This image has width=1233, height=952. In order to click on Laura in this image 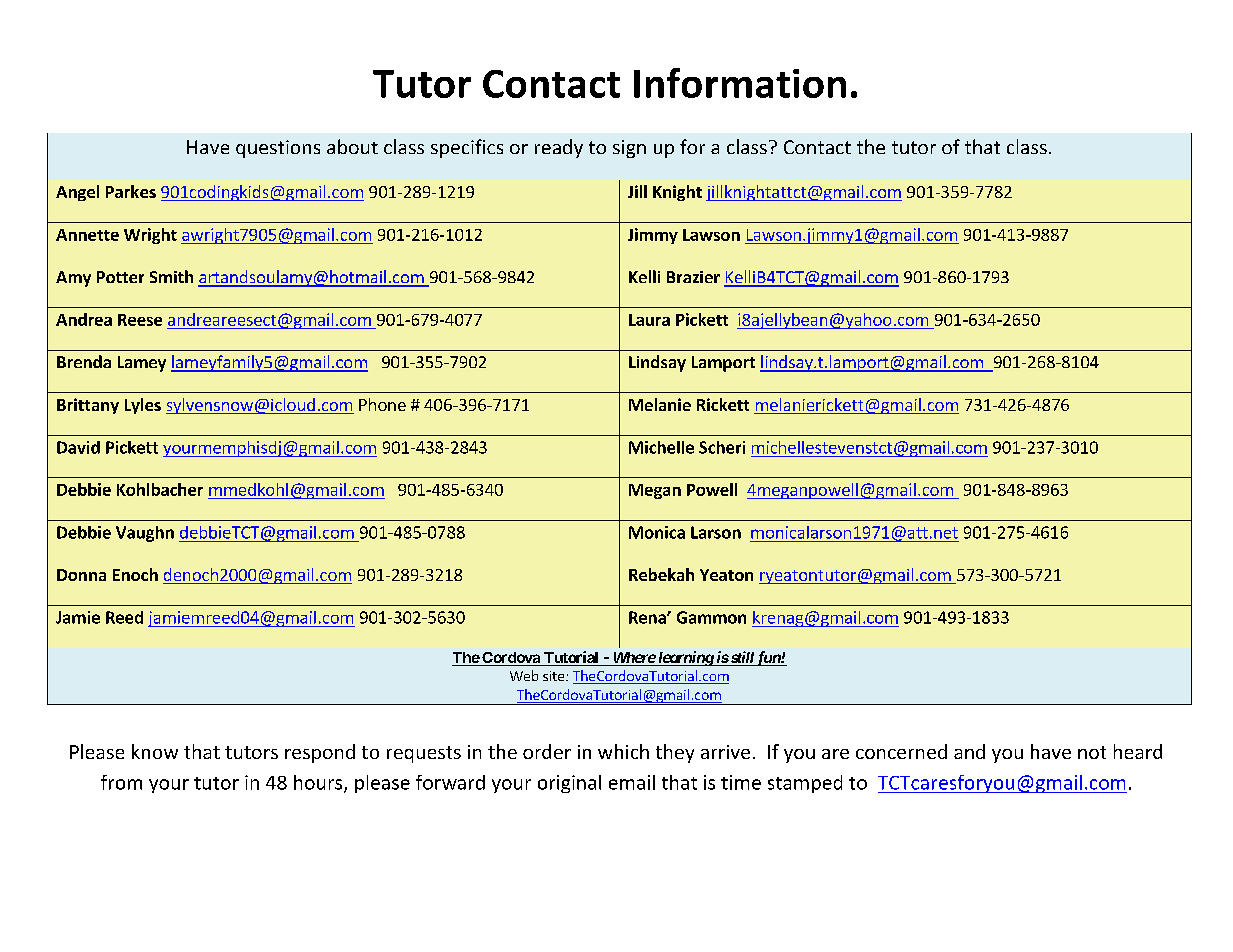, I will do `click(649, 320)`.
